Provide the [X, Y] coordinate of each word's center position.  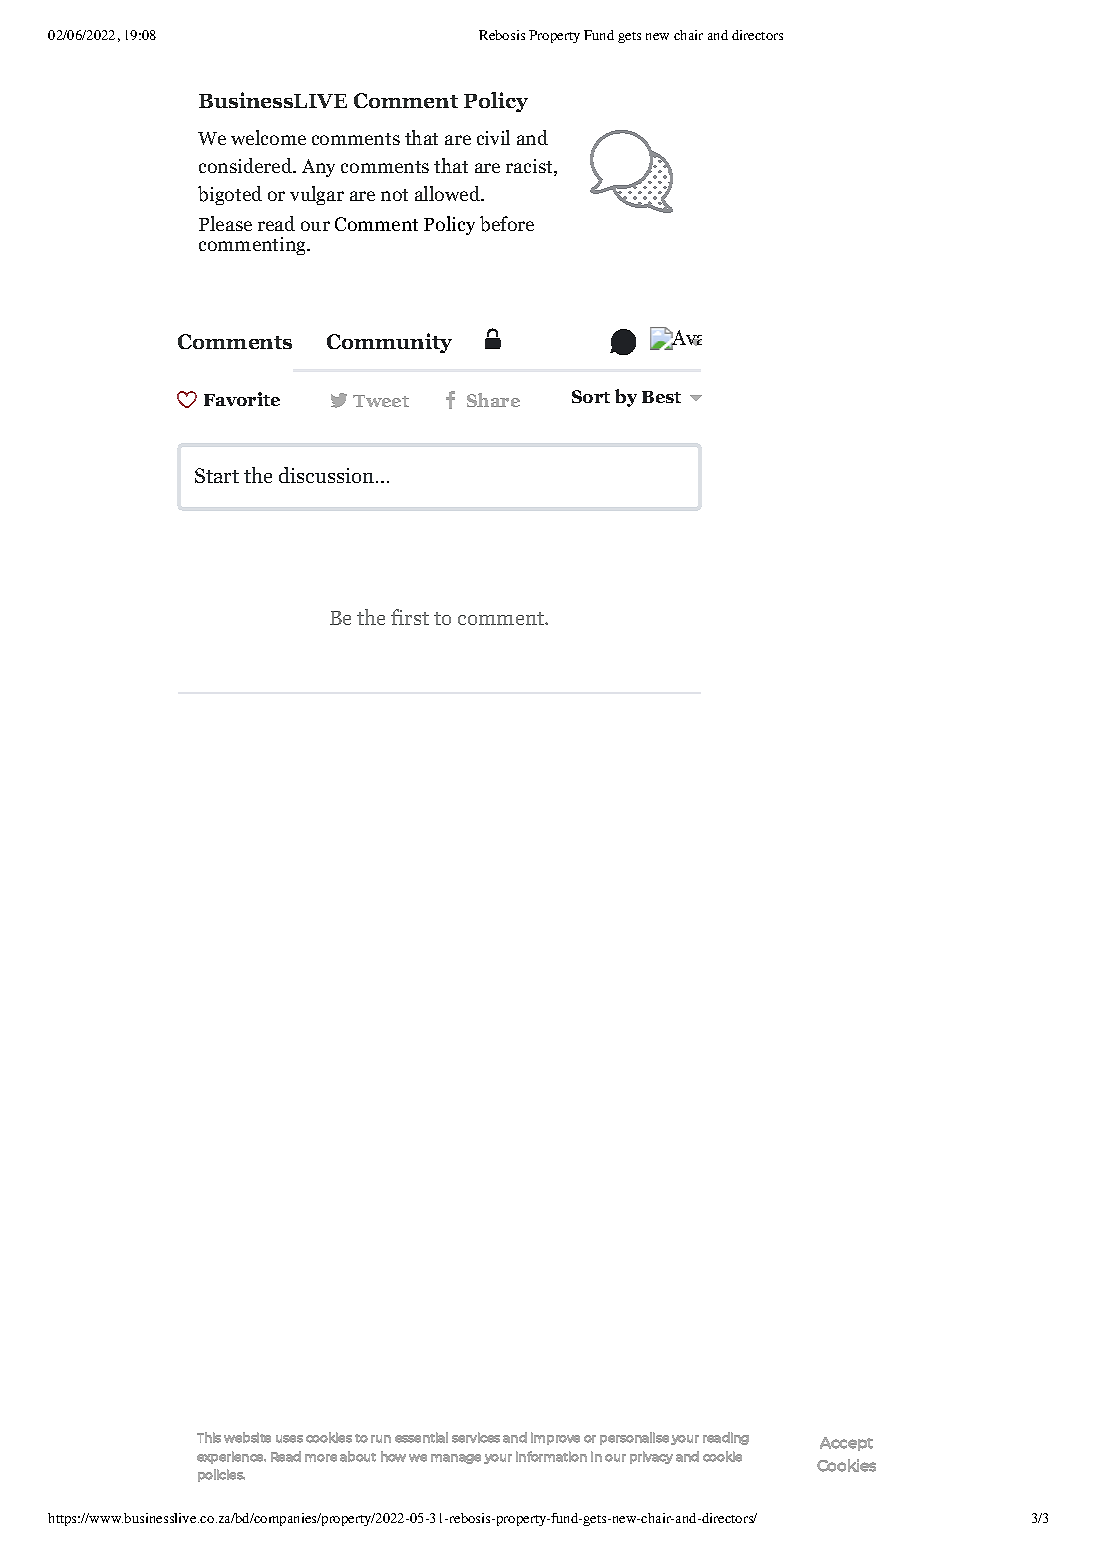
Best [661, 397]
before [507, 224]
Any [318, 168]
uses [289, 1439]
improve [555, 1438]
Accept [846, 1444]
